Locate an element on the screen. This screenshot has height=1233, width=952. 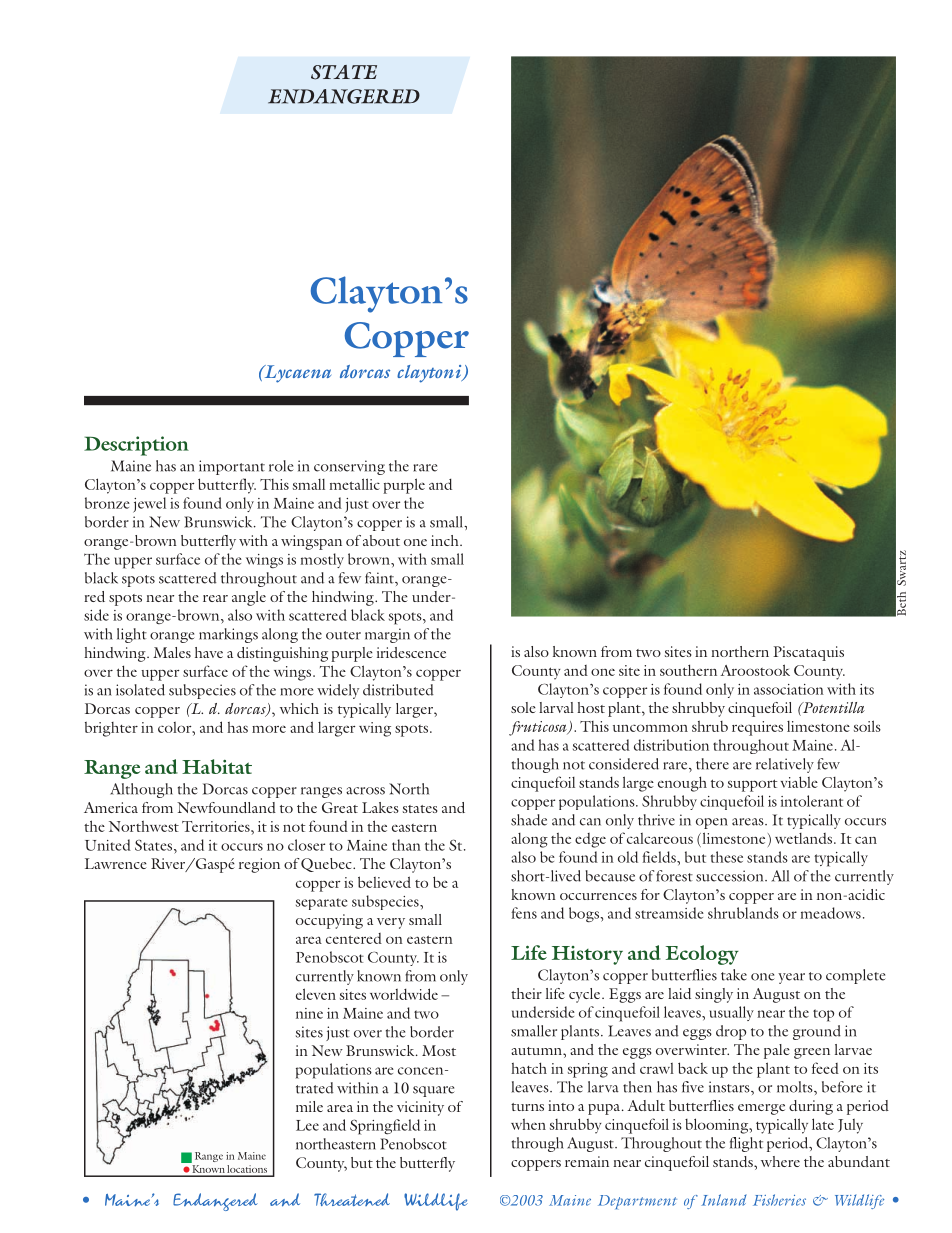
important is located at coordinates (232, 467).
